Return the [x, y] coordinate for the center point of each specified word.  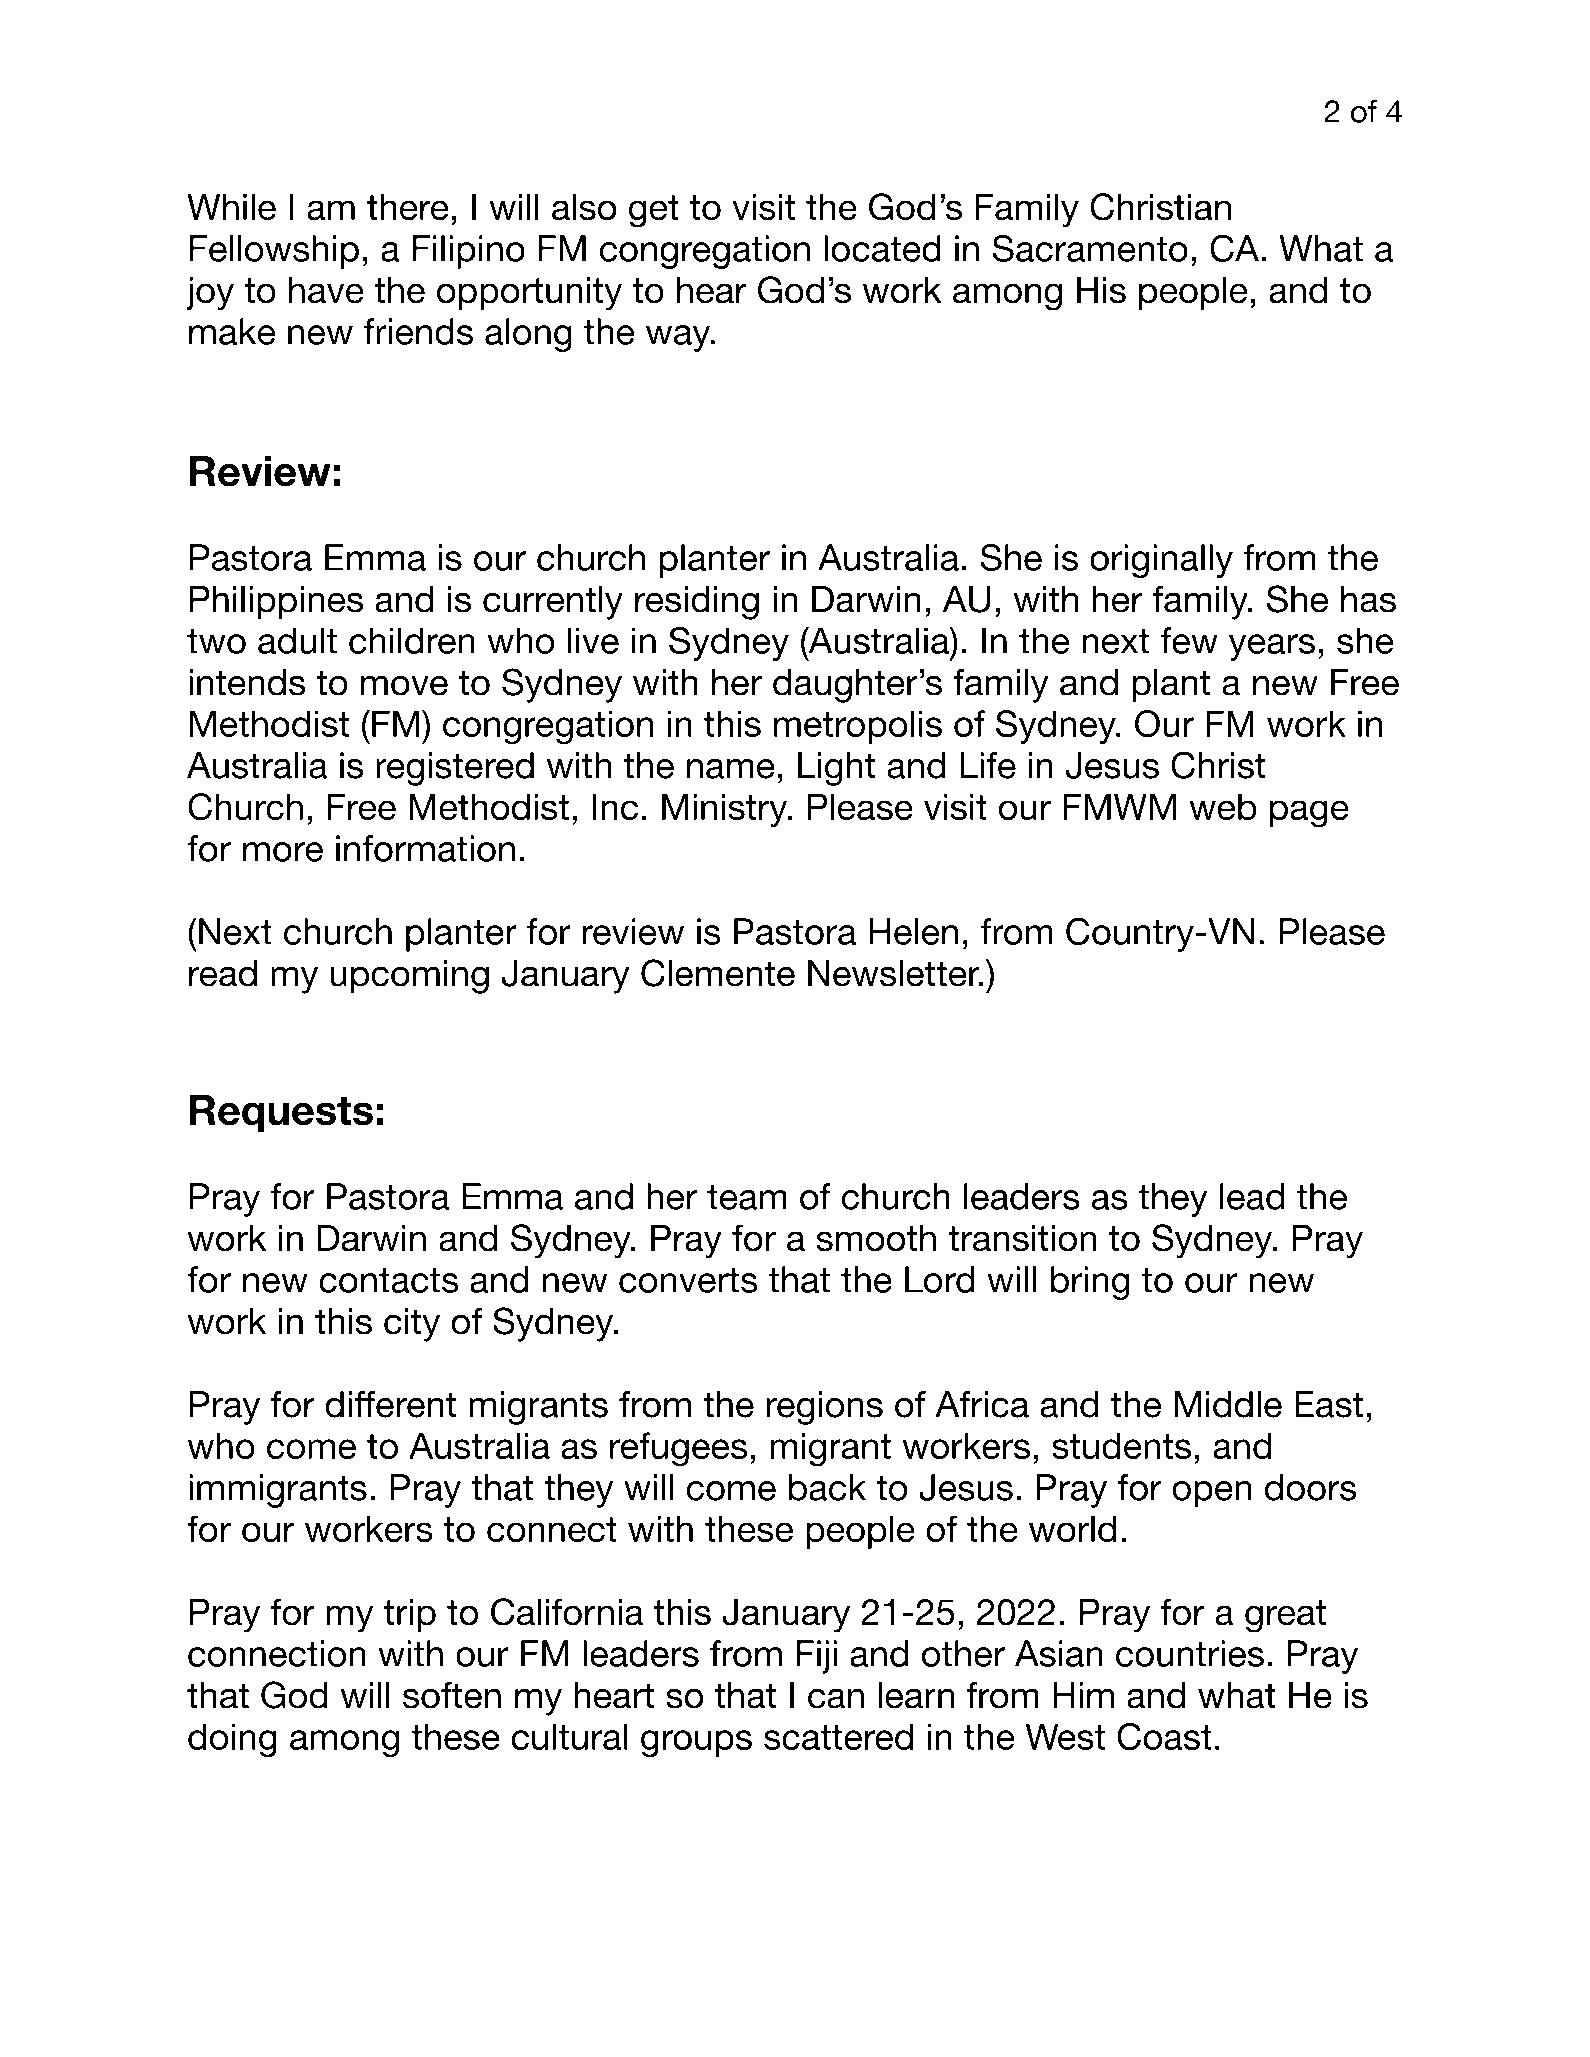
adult [297, 640]
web [1223, 806]
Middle [1228, 1404]
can [836, 1698]
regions [824, 1408]
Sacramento [1090, 248]
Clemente [718, 973]
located [882, 248]
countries [1190, 1653]
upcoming [410, 977]
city [412, 1325]
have [326, 290]
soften [452, 1695]
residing [697, 603]
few [1189, 640]
